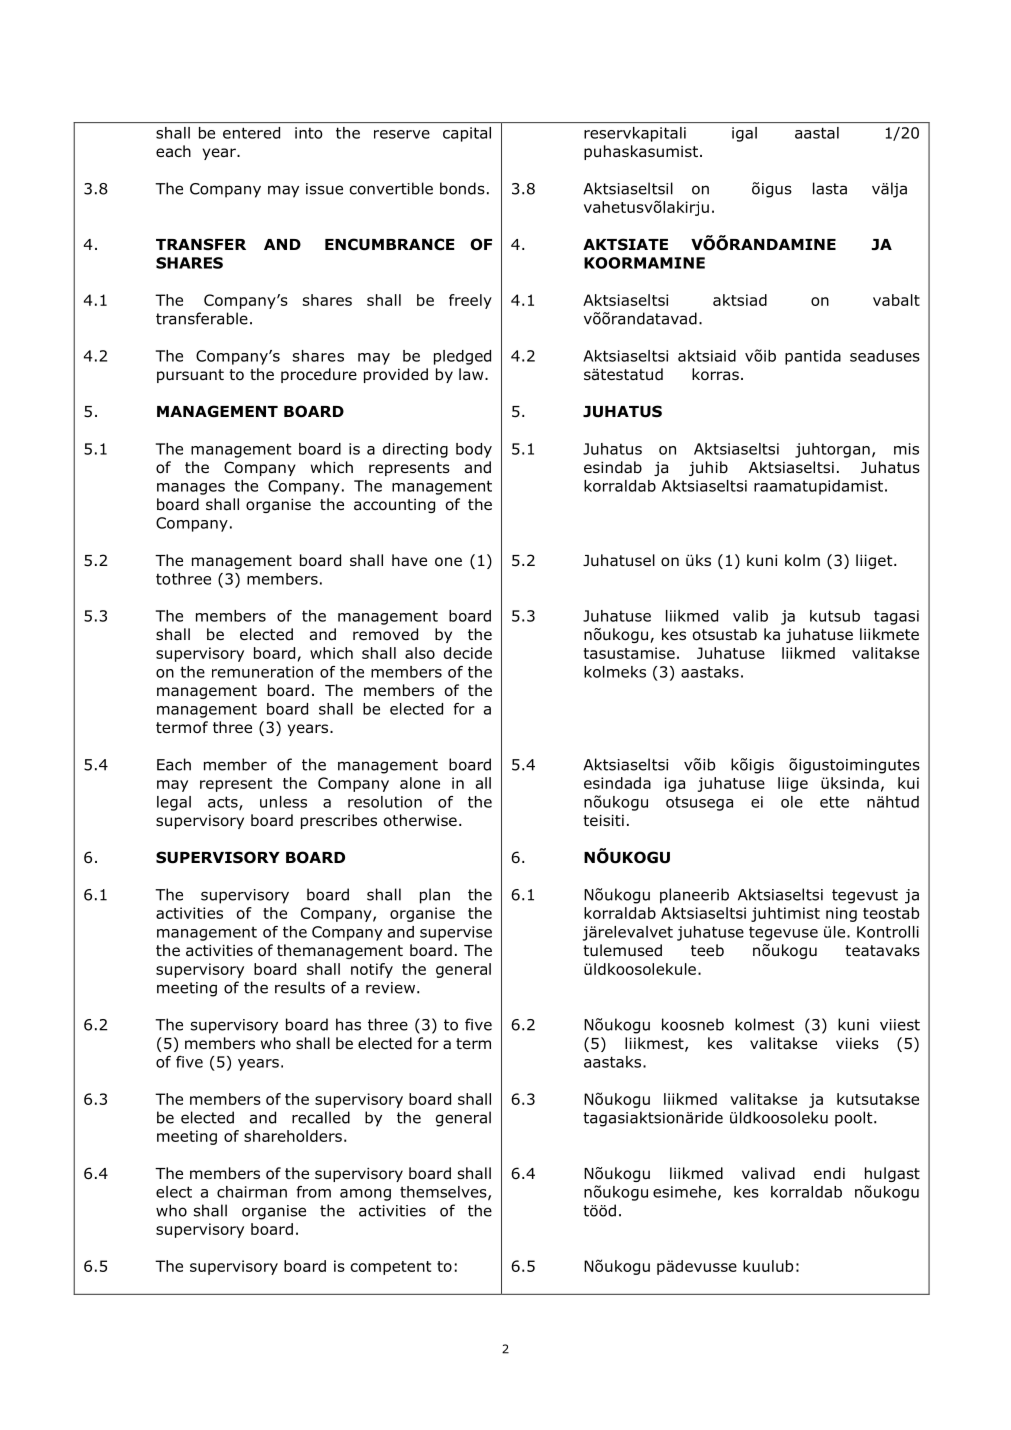  Describe the element at coordinates (444, 1193) in the screenshot. I see `themselves` at that location.
